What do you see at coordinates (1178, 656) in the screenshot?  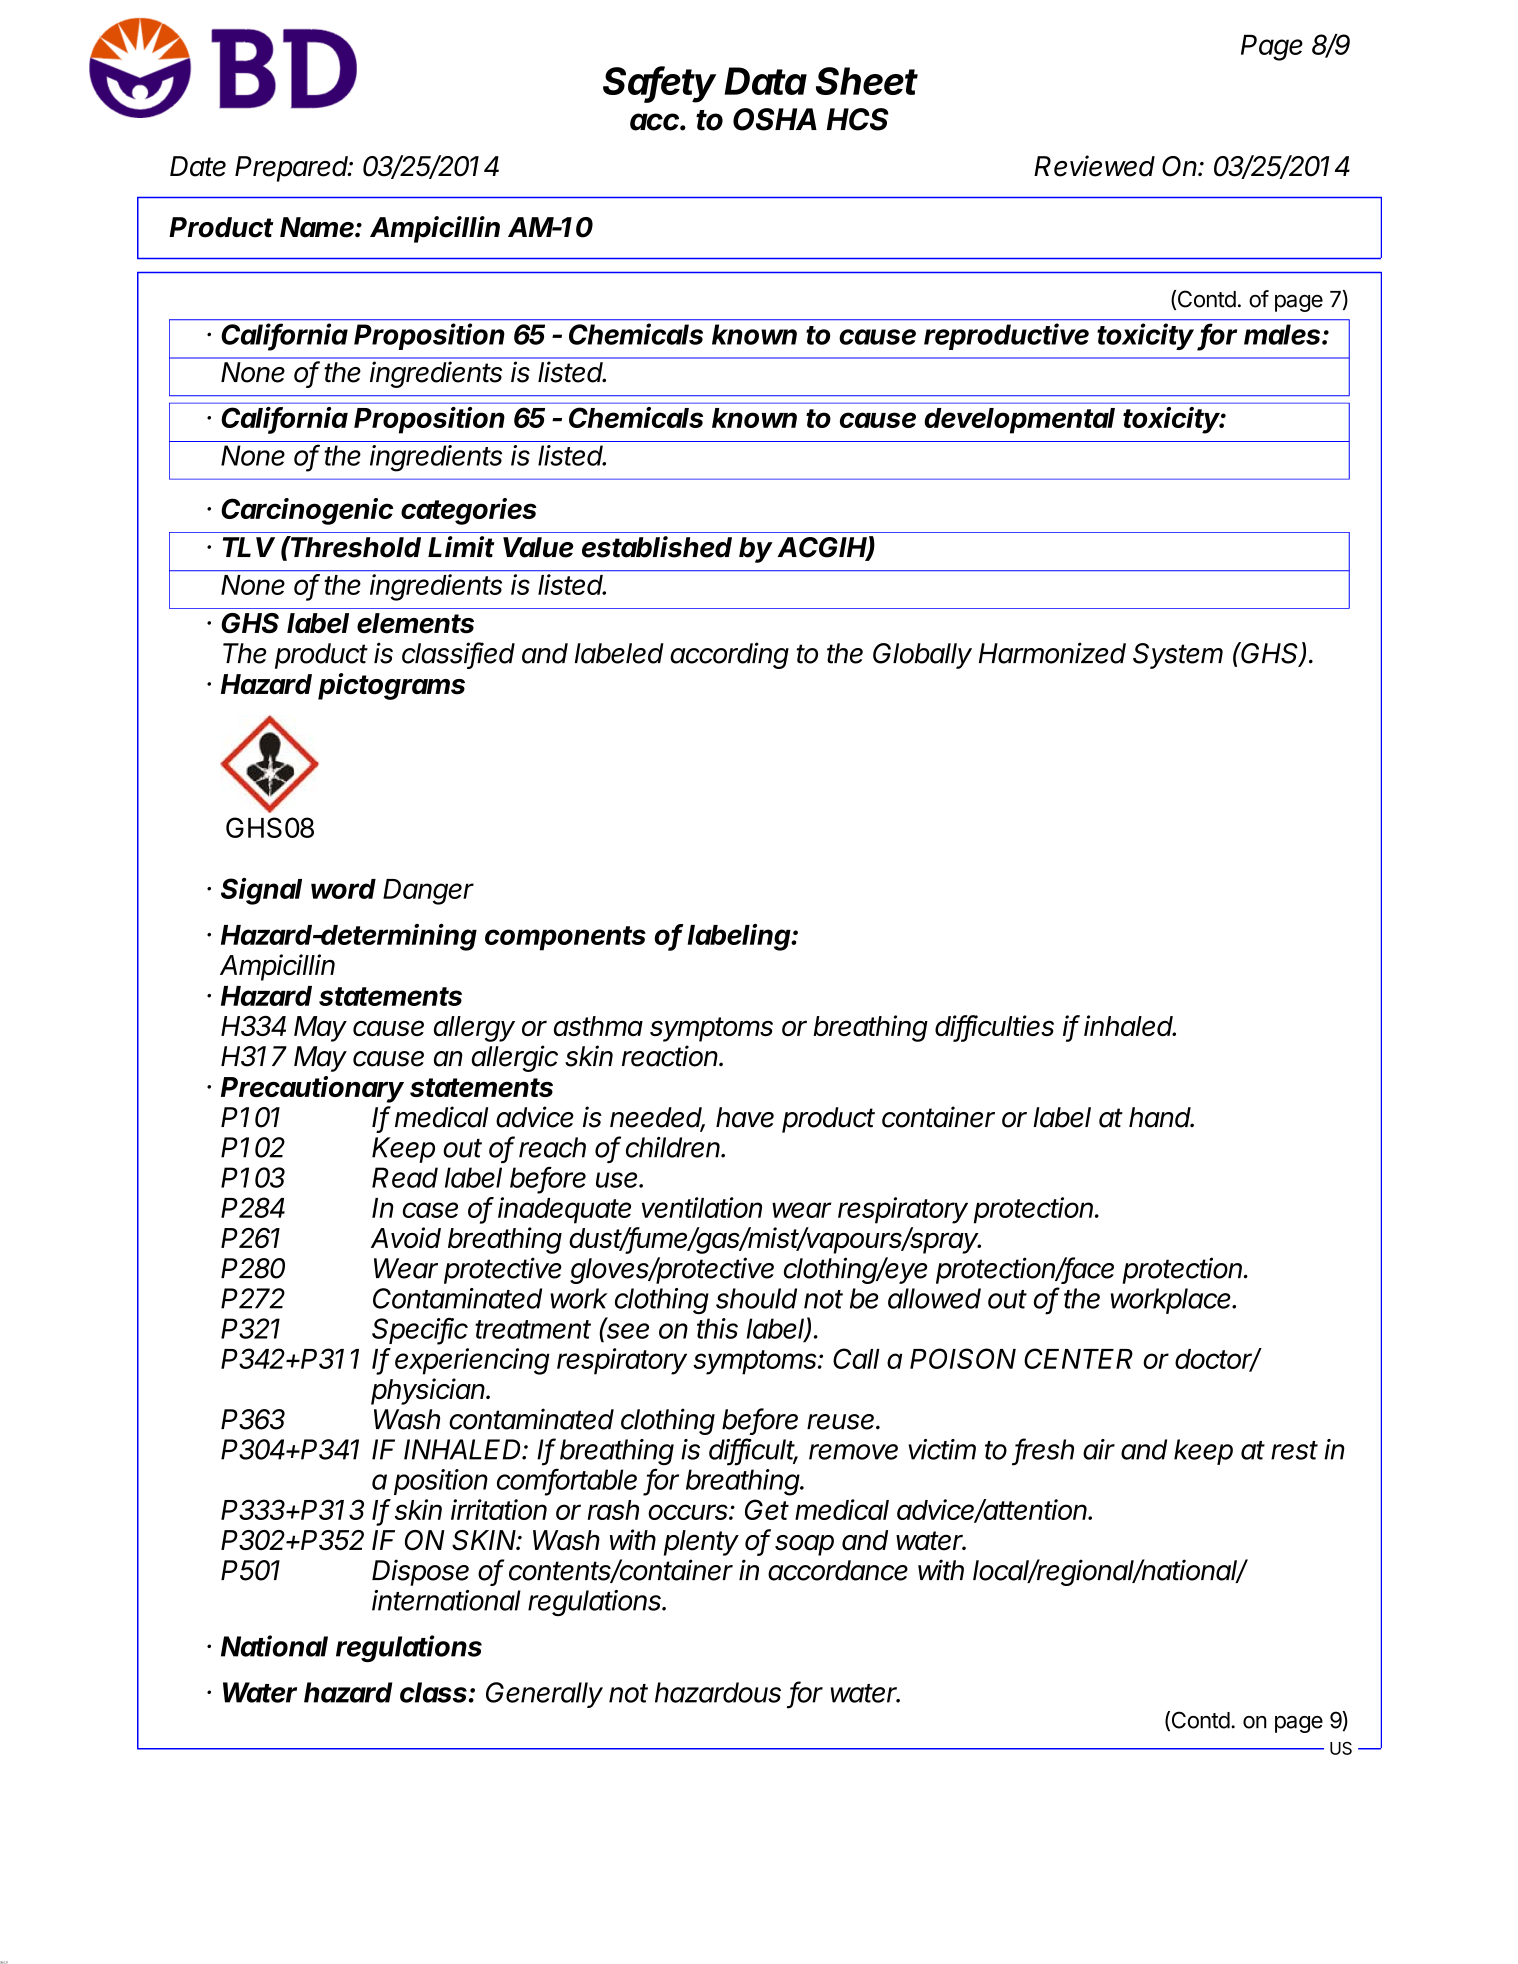 I see `System` at bounding box center [1178, 656].
